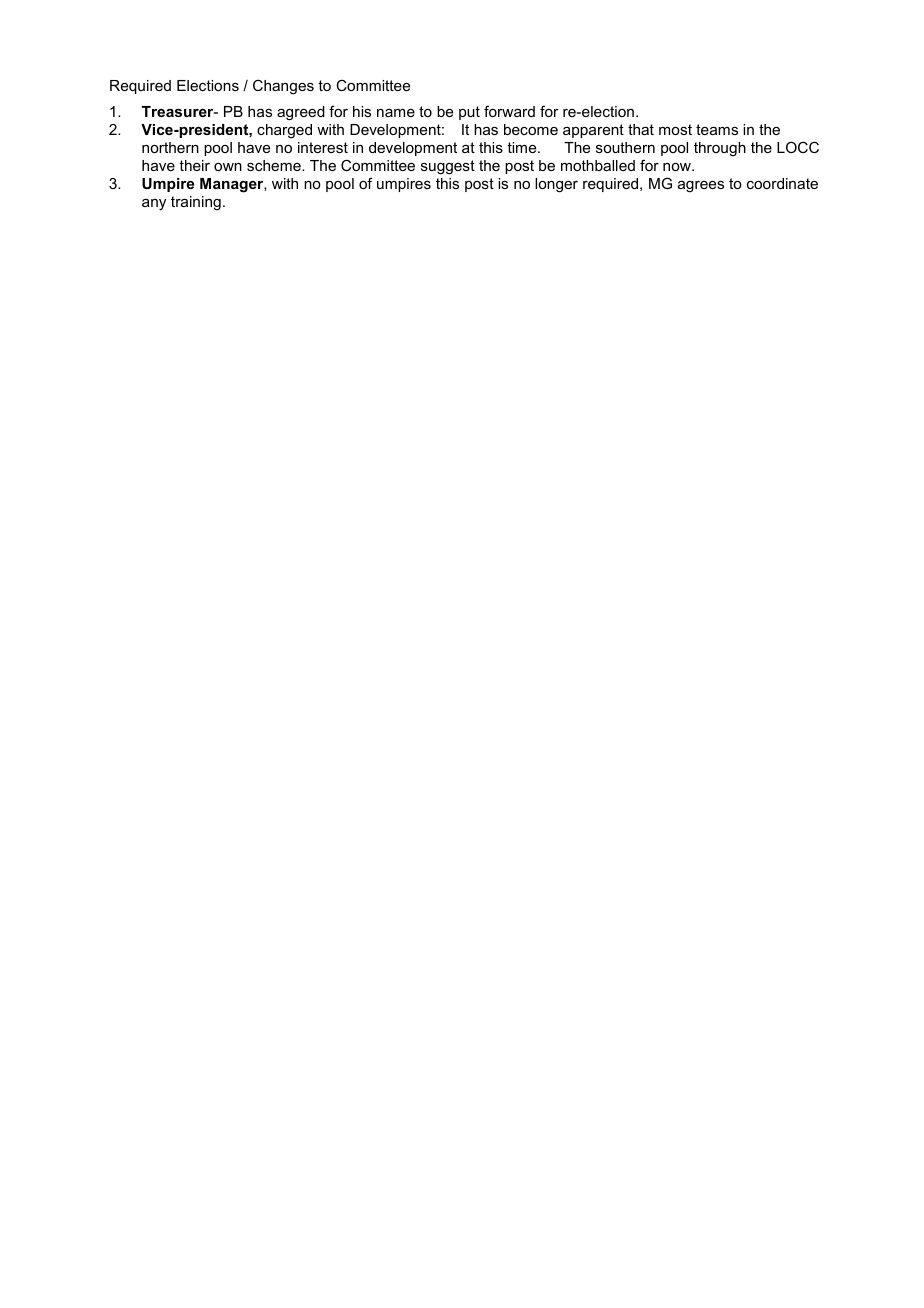  I want to click on become, so click(531, 129).
